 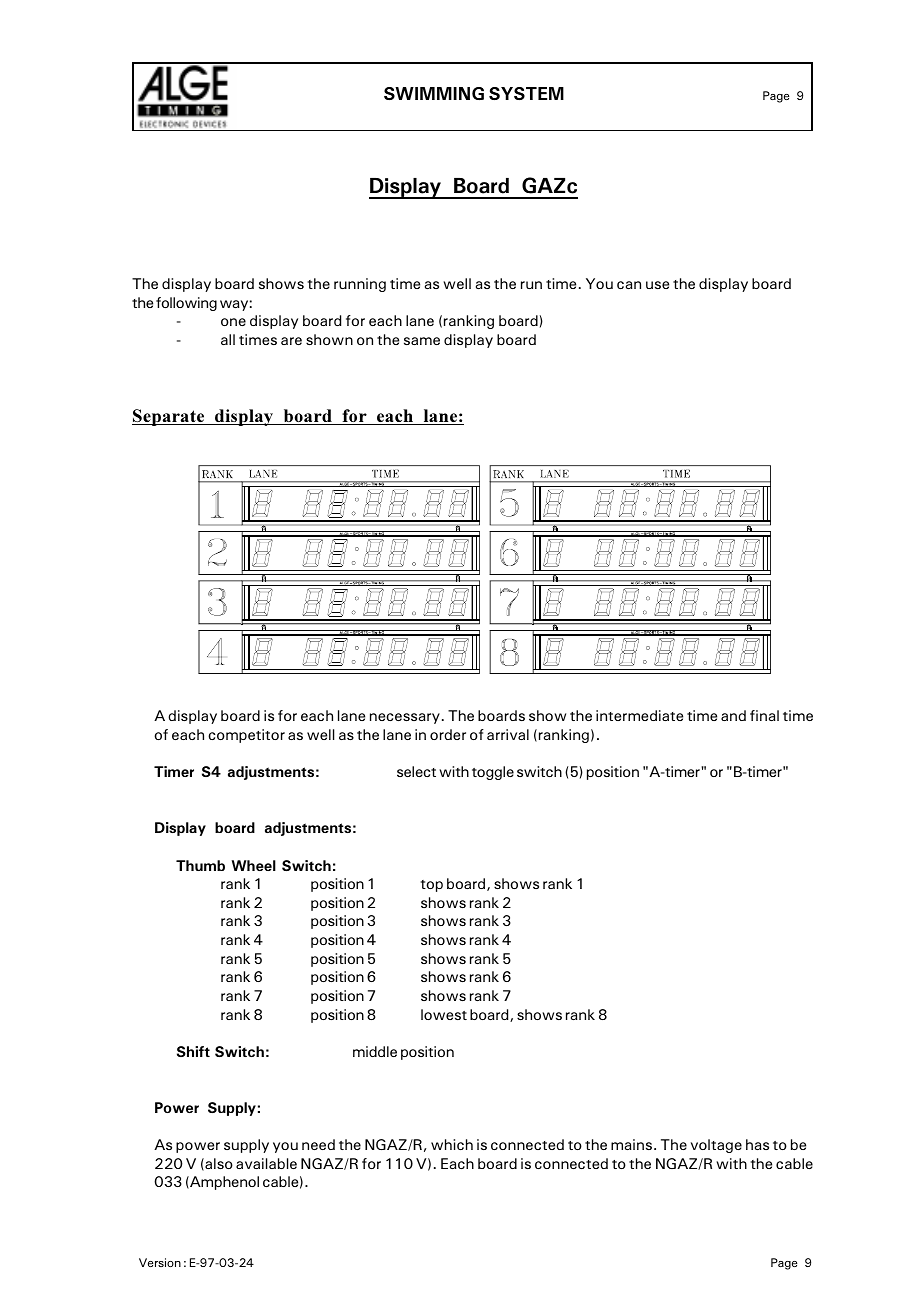 What do you see at coordinates (186, 304) in the screenshot?
I see `following` at bounding box center [186, 304].
